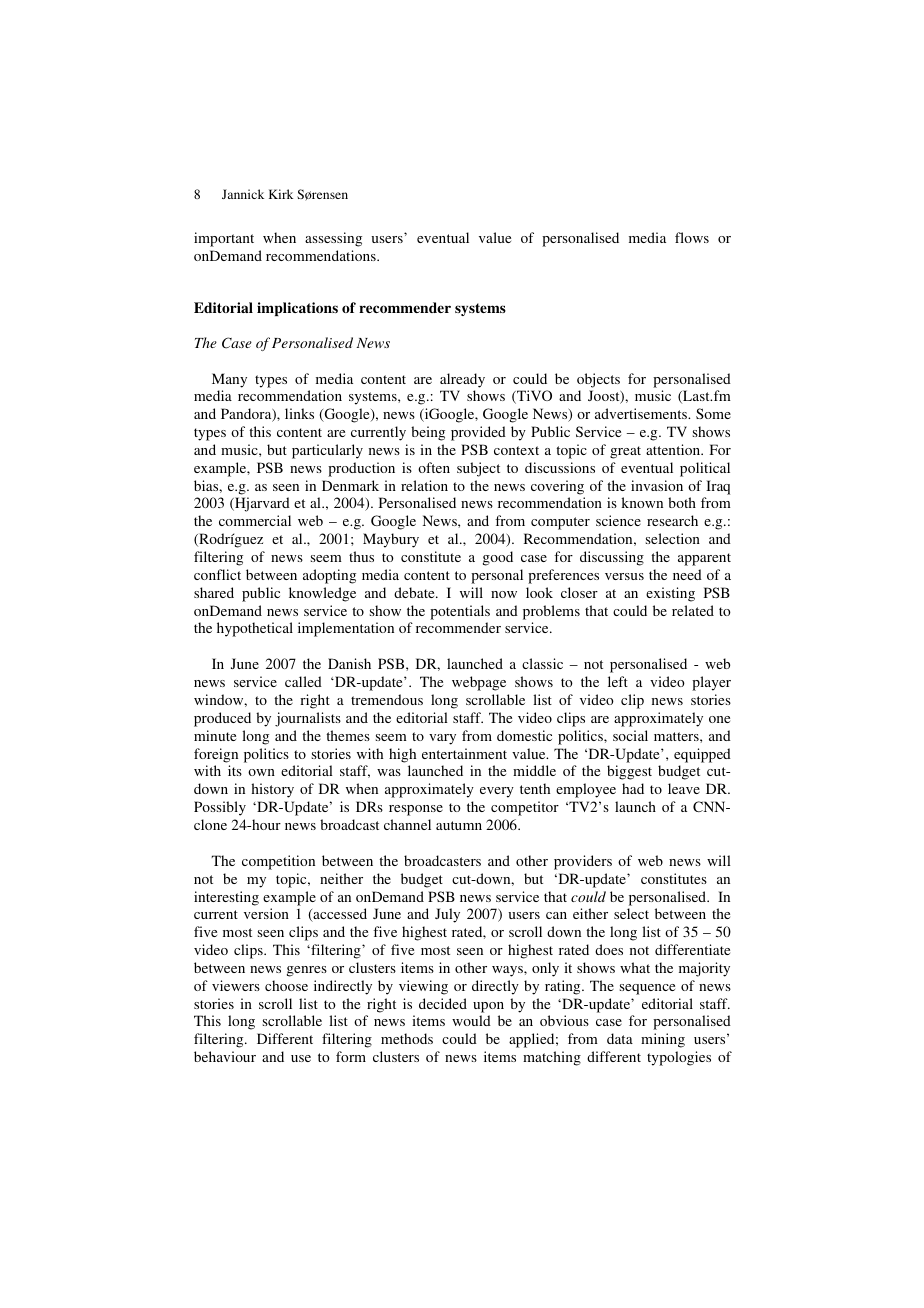  Describe the element at coordinates (478, 469) in the page. I see `subject` at that location.
